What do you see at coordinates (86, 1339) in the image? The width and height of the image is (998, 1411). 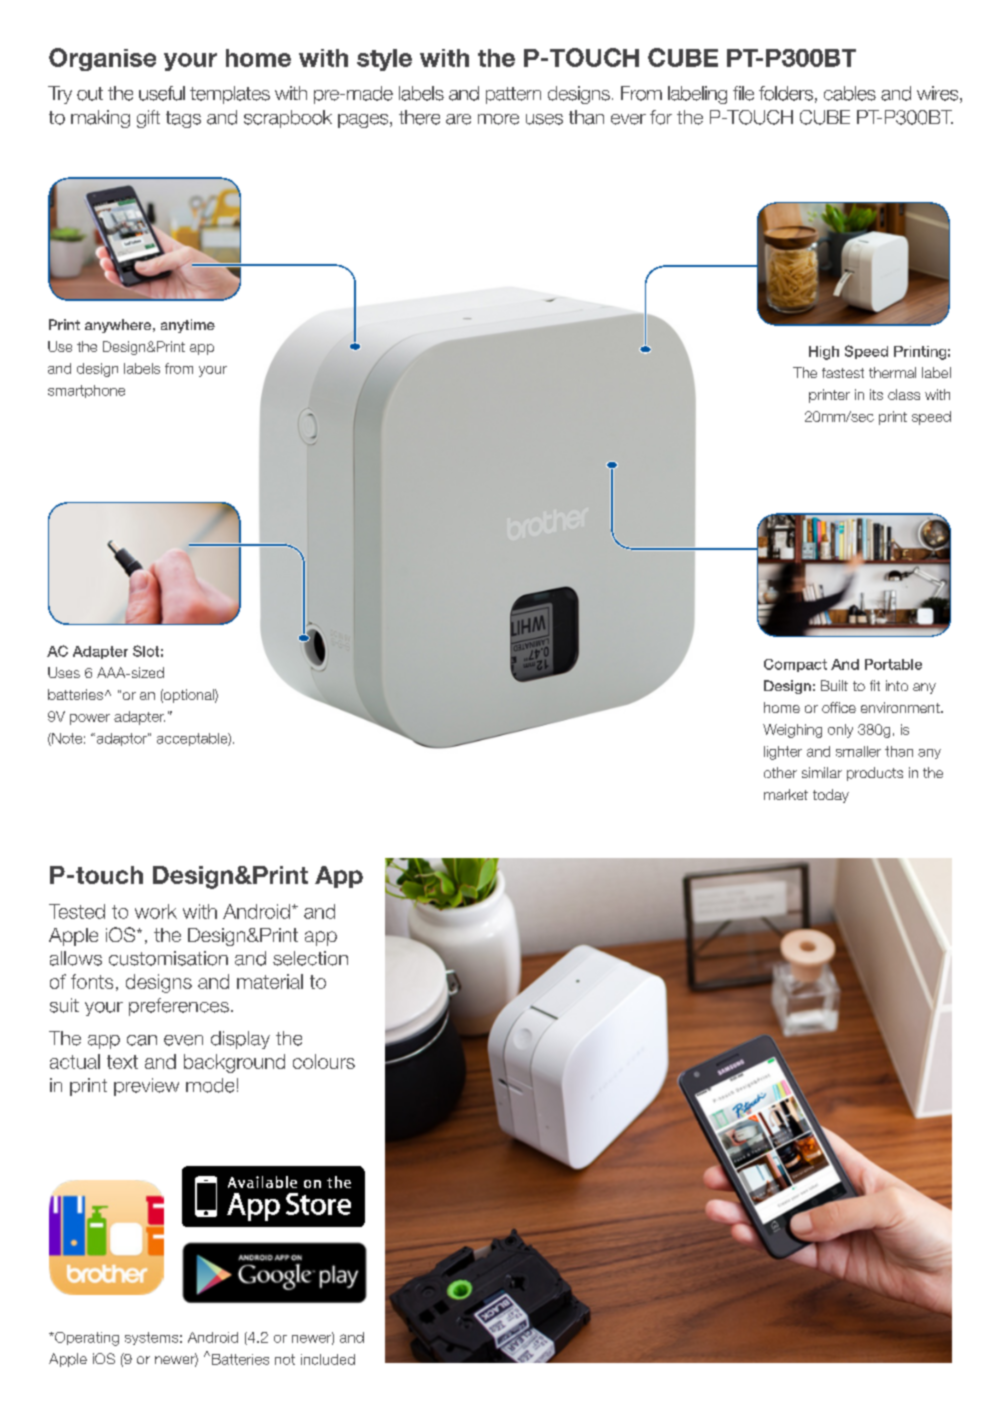 I see `Operating` at bounding box center [86, 1339].
